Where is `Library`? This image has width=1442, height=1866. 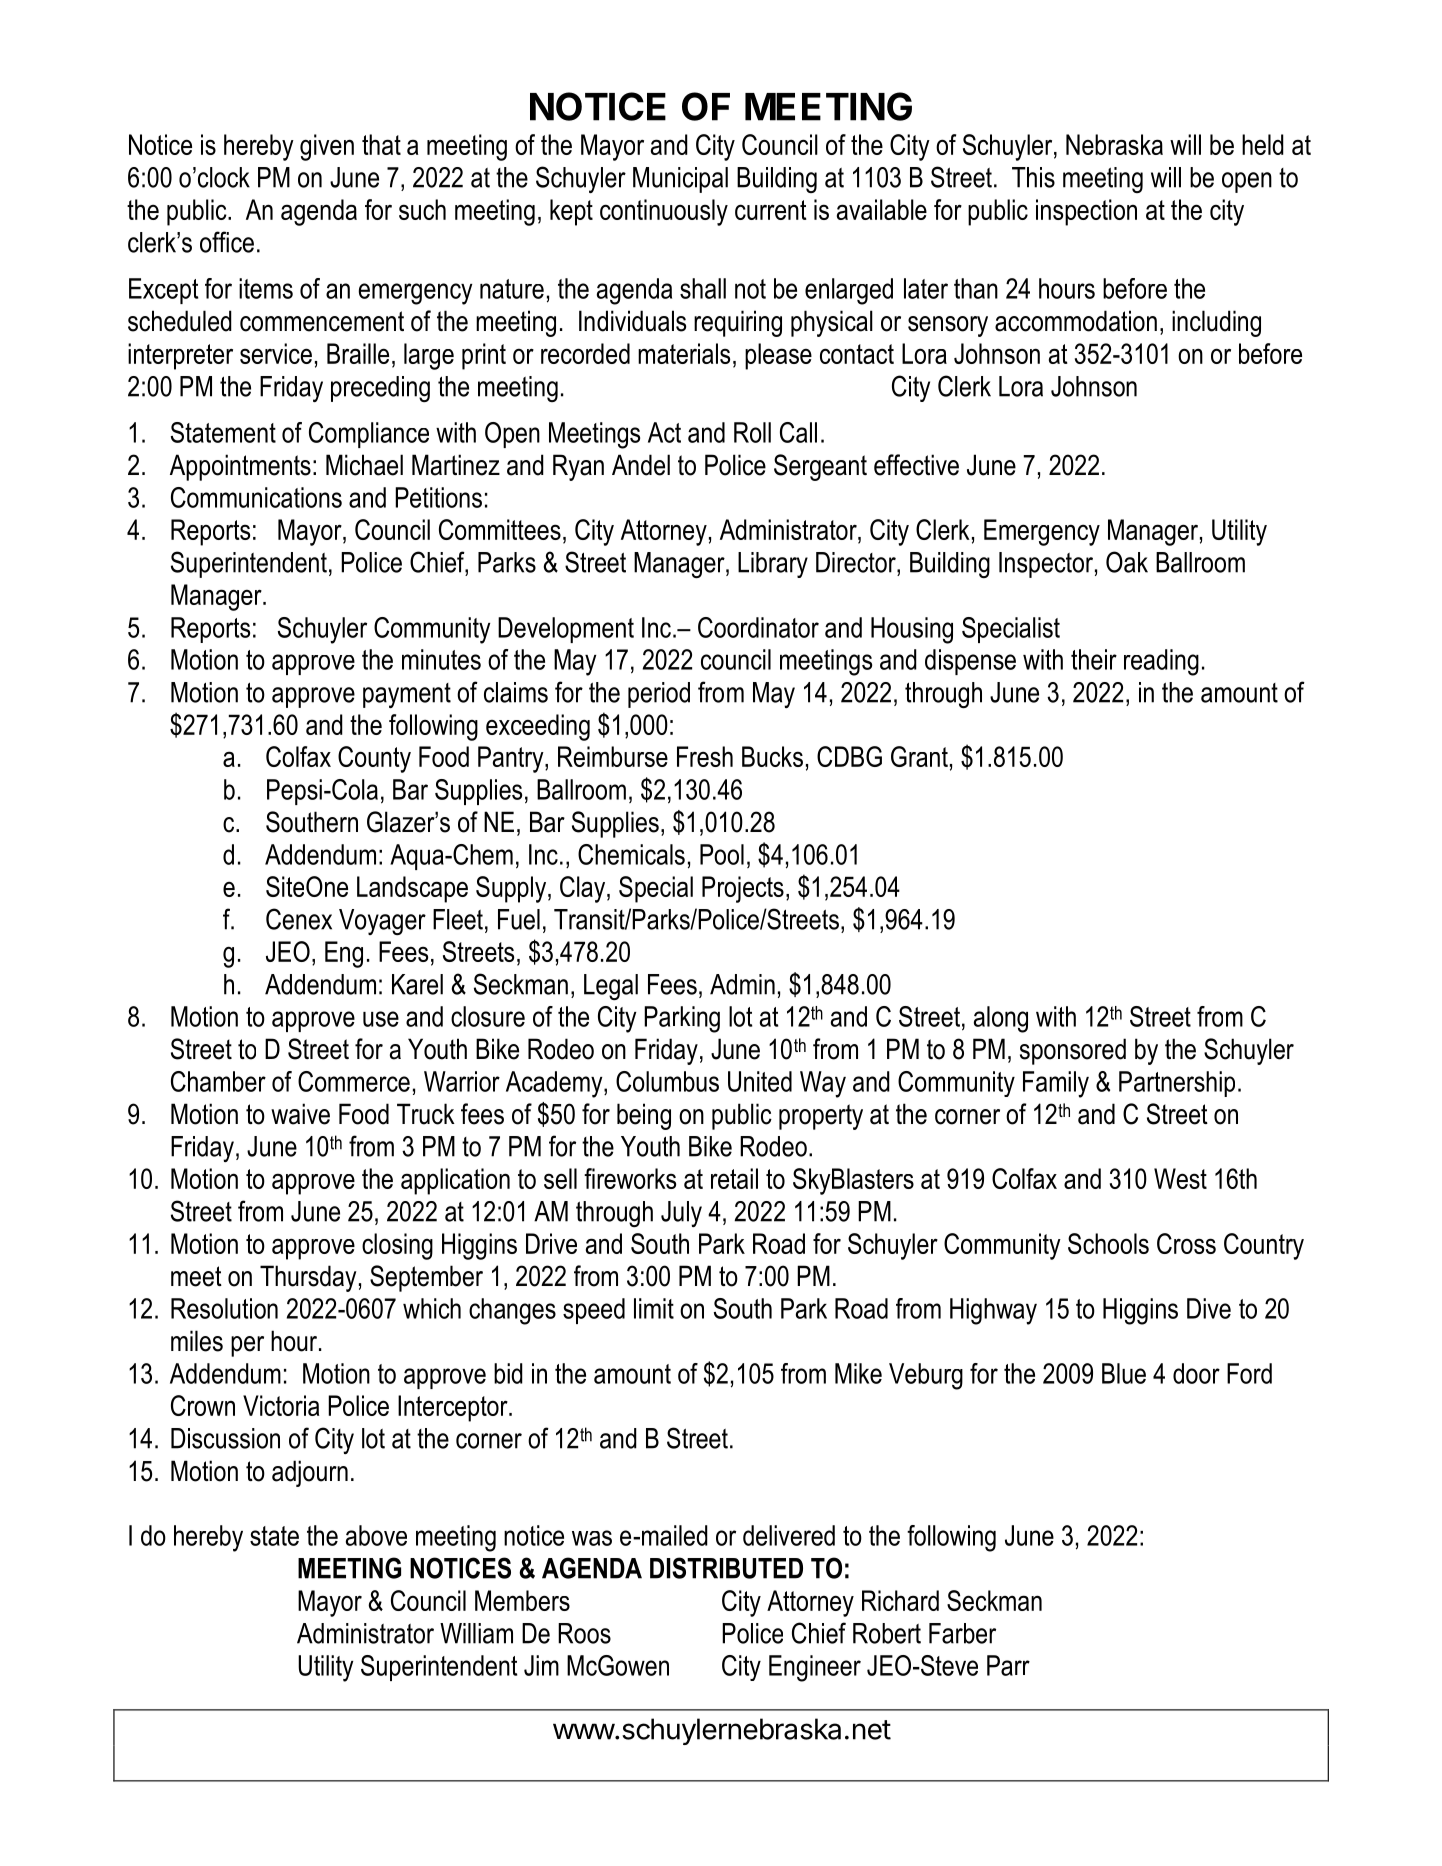 Library is located at coordinates (773, 565).
